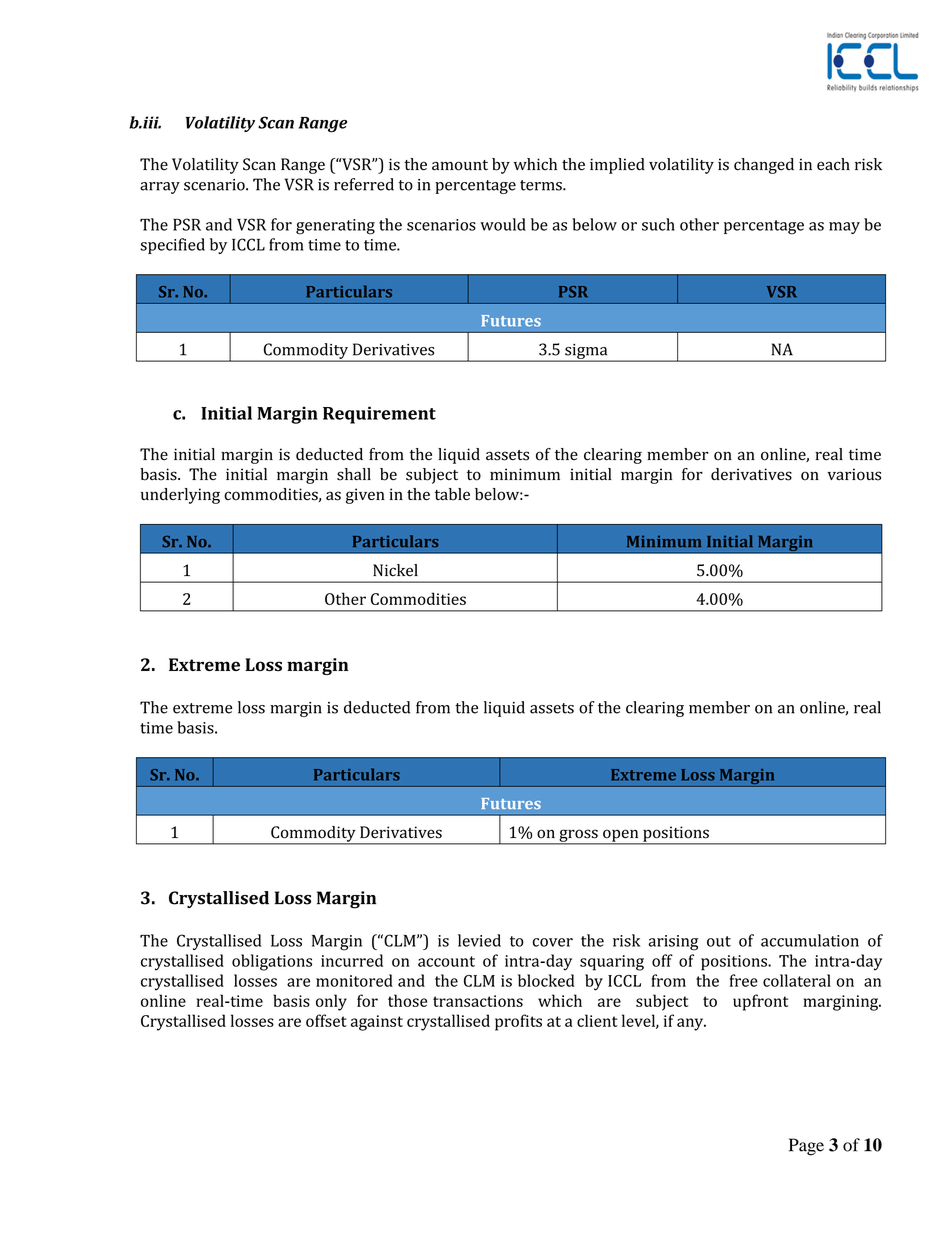  Describe the element at coordinates (719, 941) in the page. I see `out` at that location.
